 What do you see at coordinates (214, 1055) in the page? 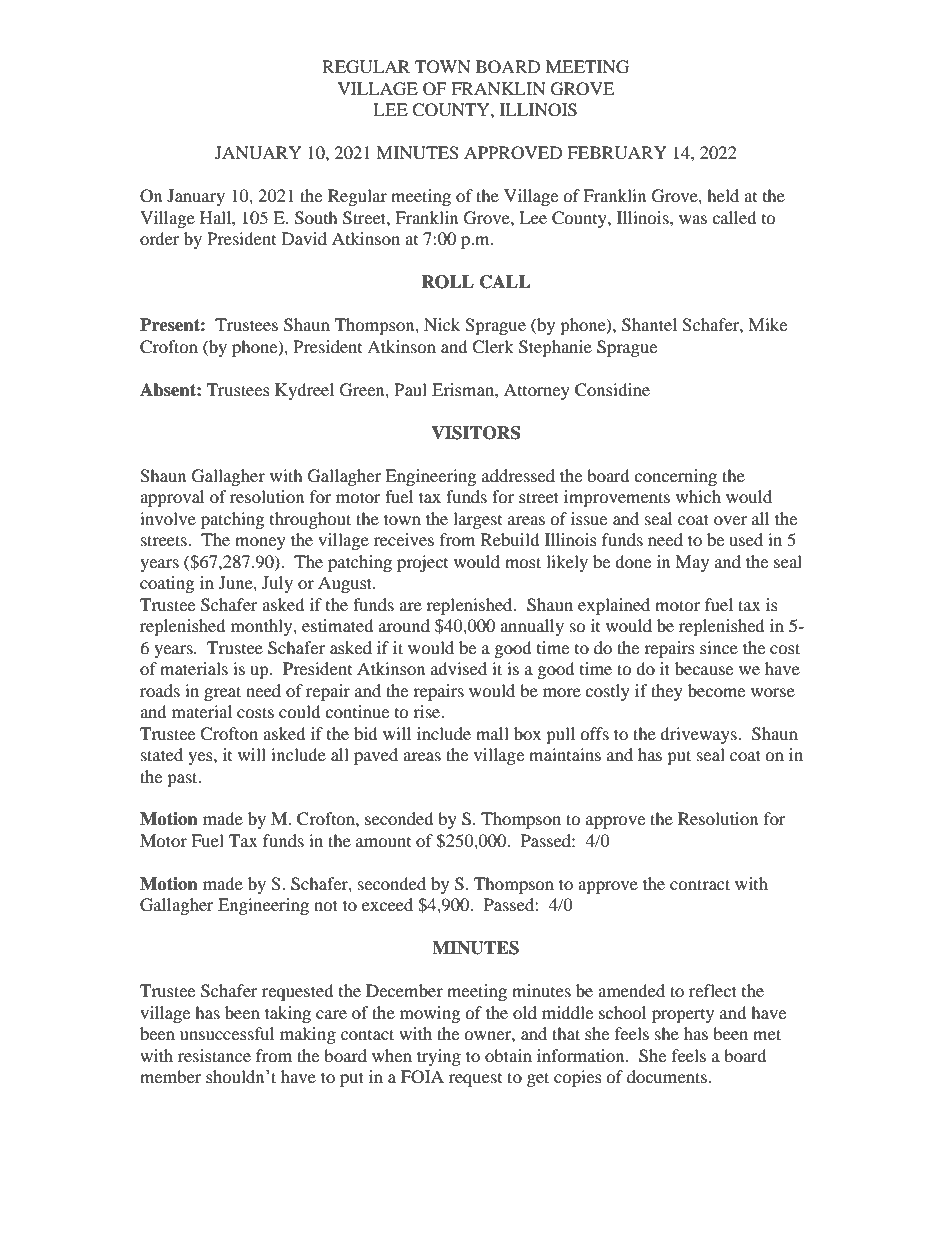
I see `resistance` at bounding box center [214, 1055].
